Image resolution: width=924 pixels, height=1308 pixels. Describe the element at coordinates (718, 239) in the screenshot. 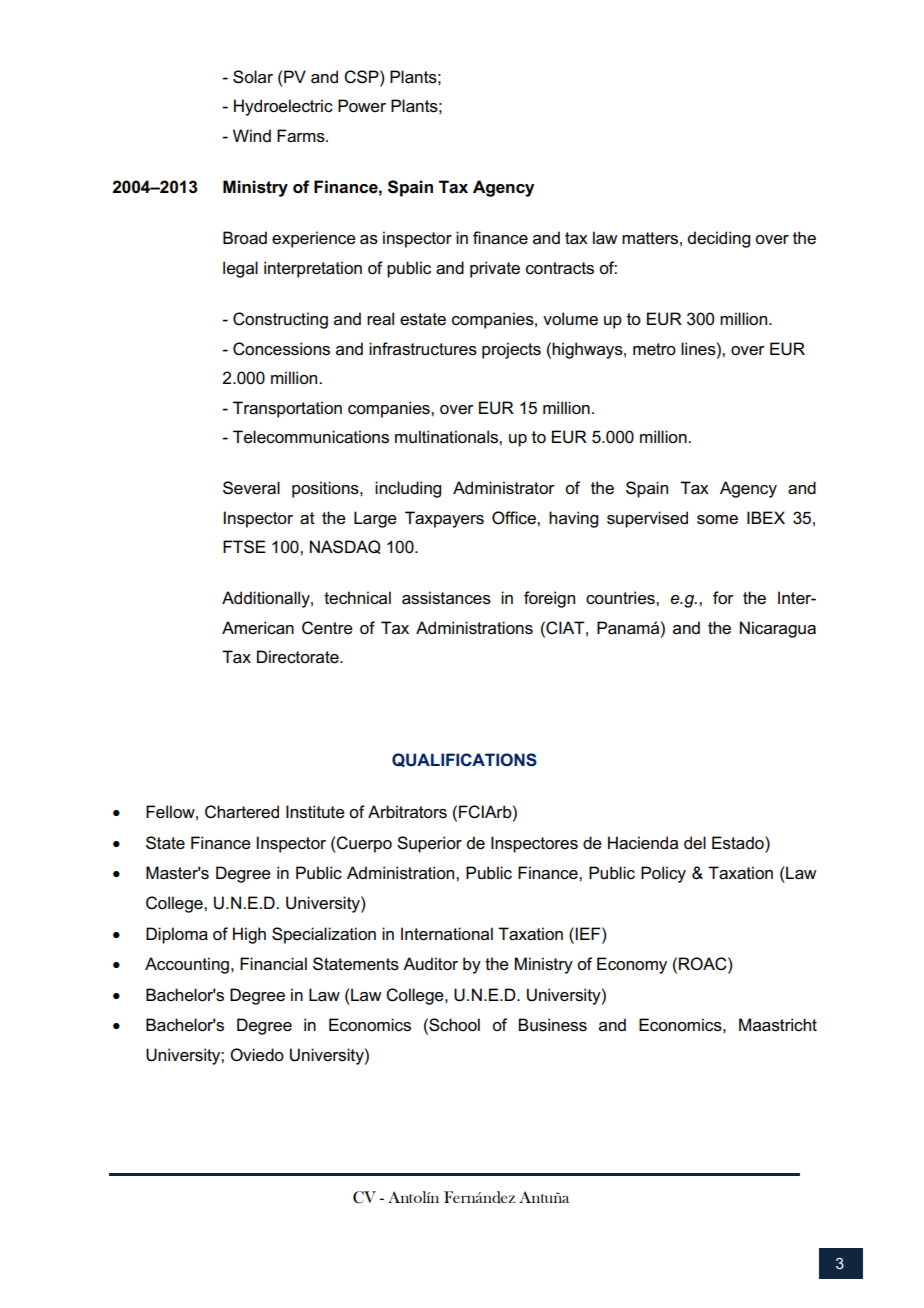

I see `deciding` at that location.
